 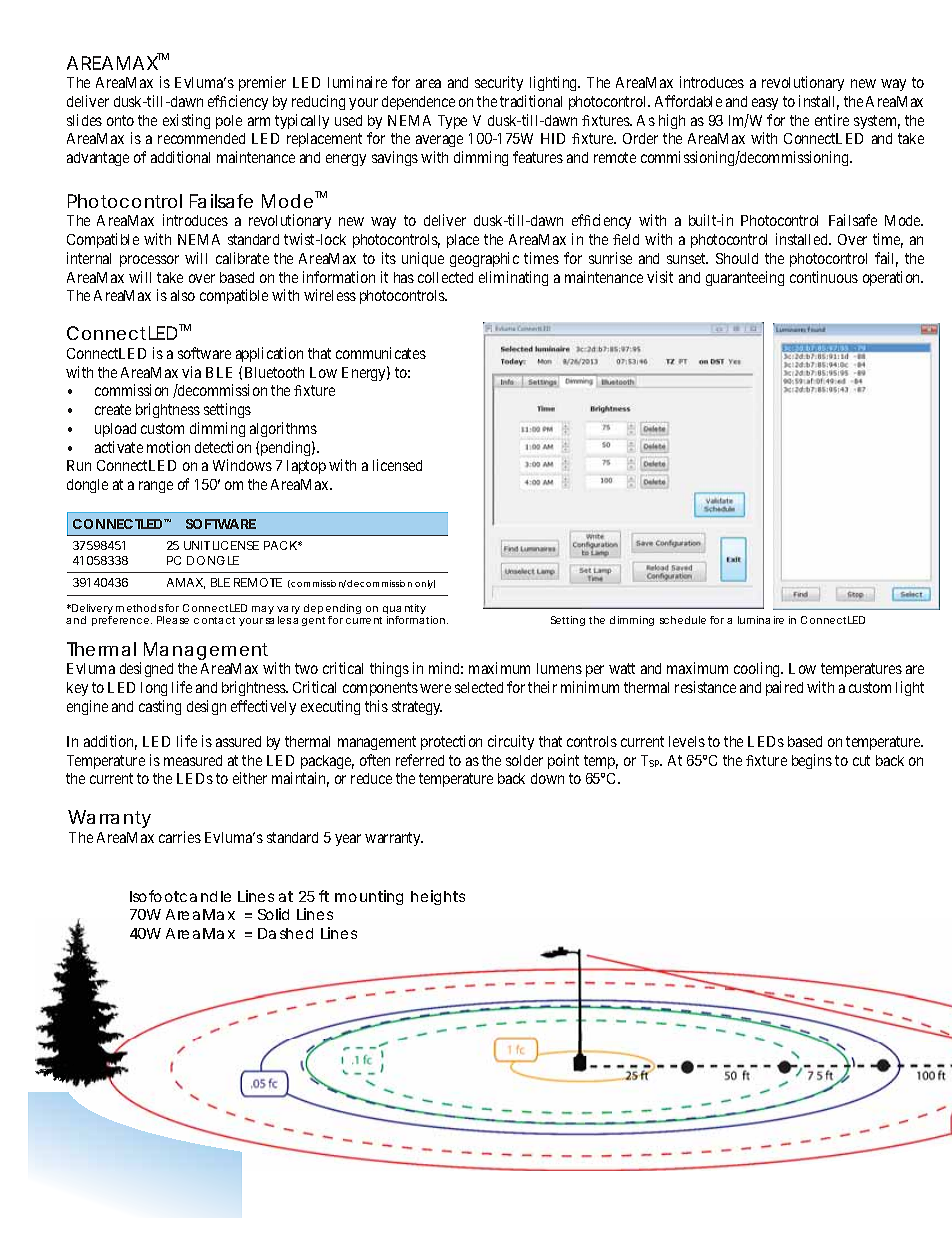 I want to click on Solid, so click(x=273, y=914).
